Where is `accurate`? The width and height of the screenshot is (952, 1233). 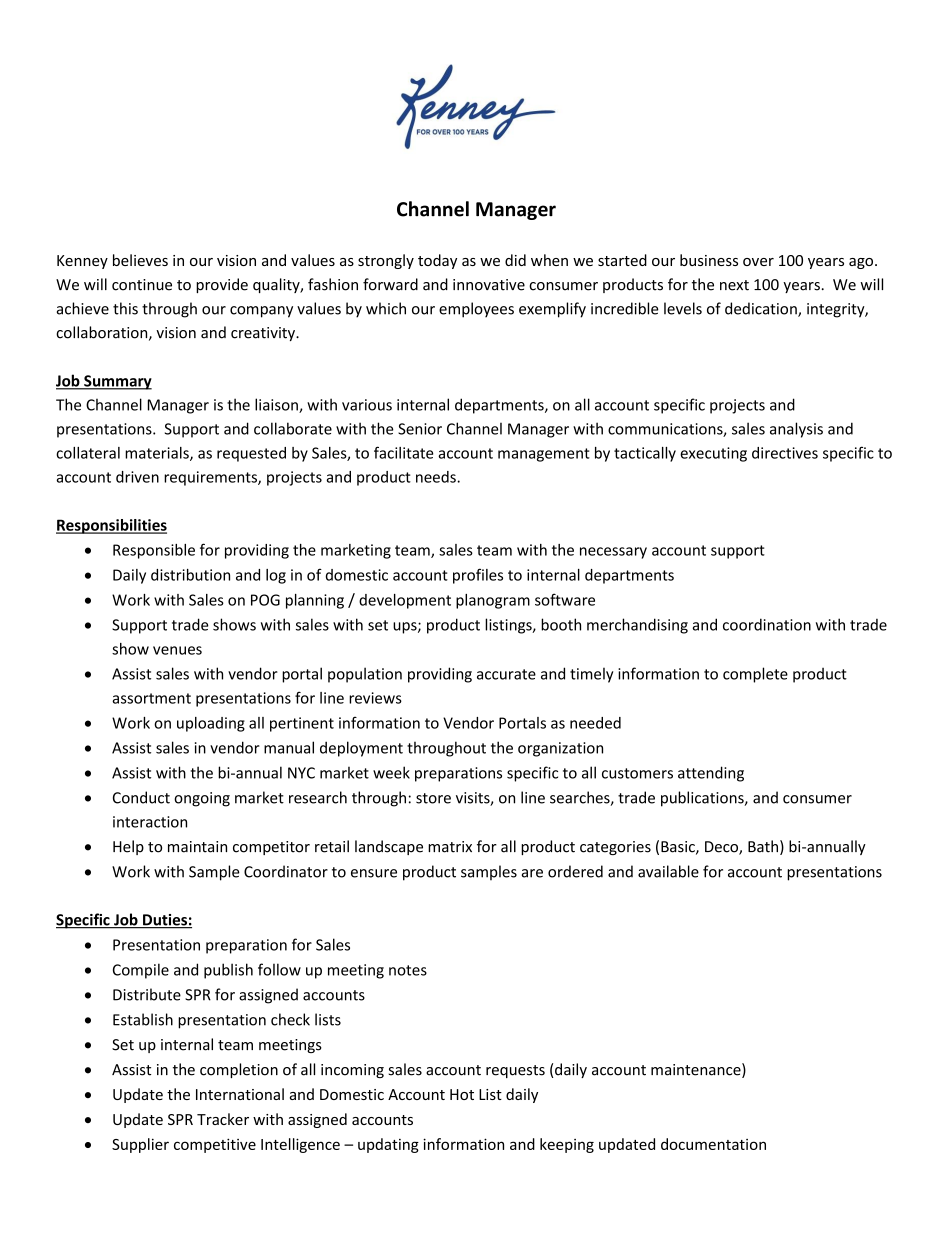 accurate is located at coordinates (506, 674).
